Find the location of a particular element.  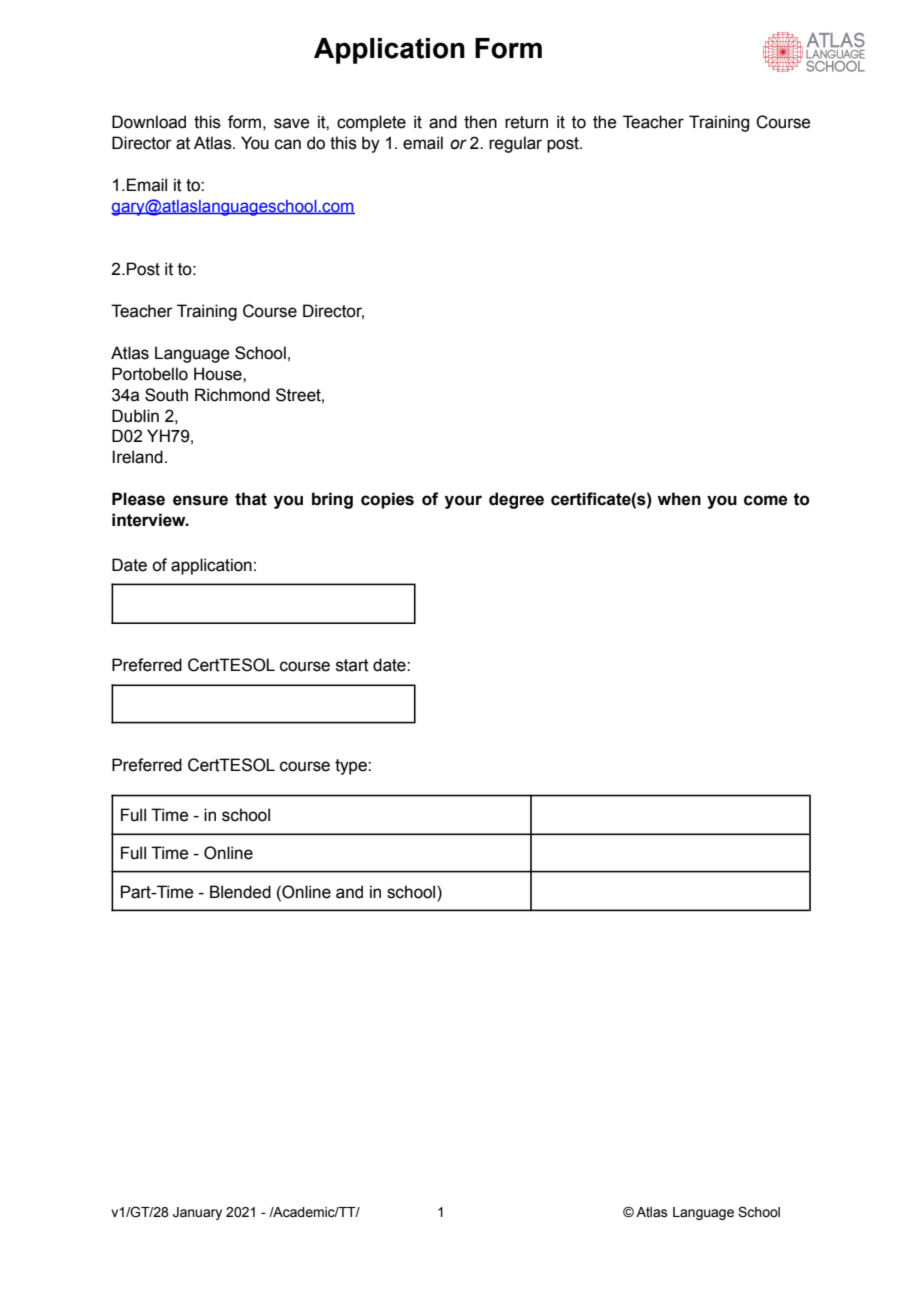

then is located at coordinates (480, 122).
